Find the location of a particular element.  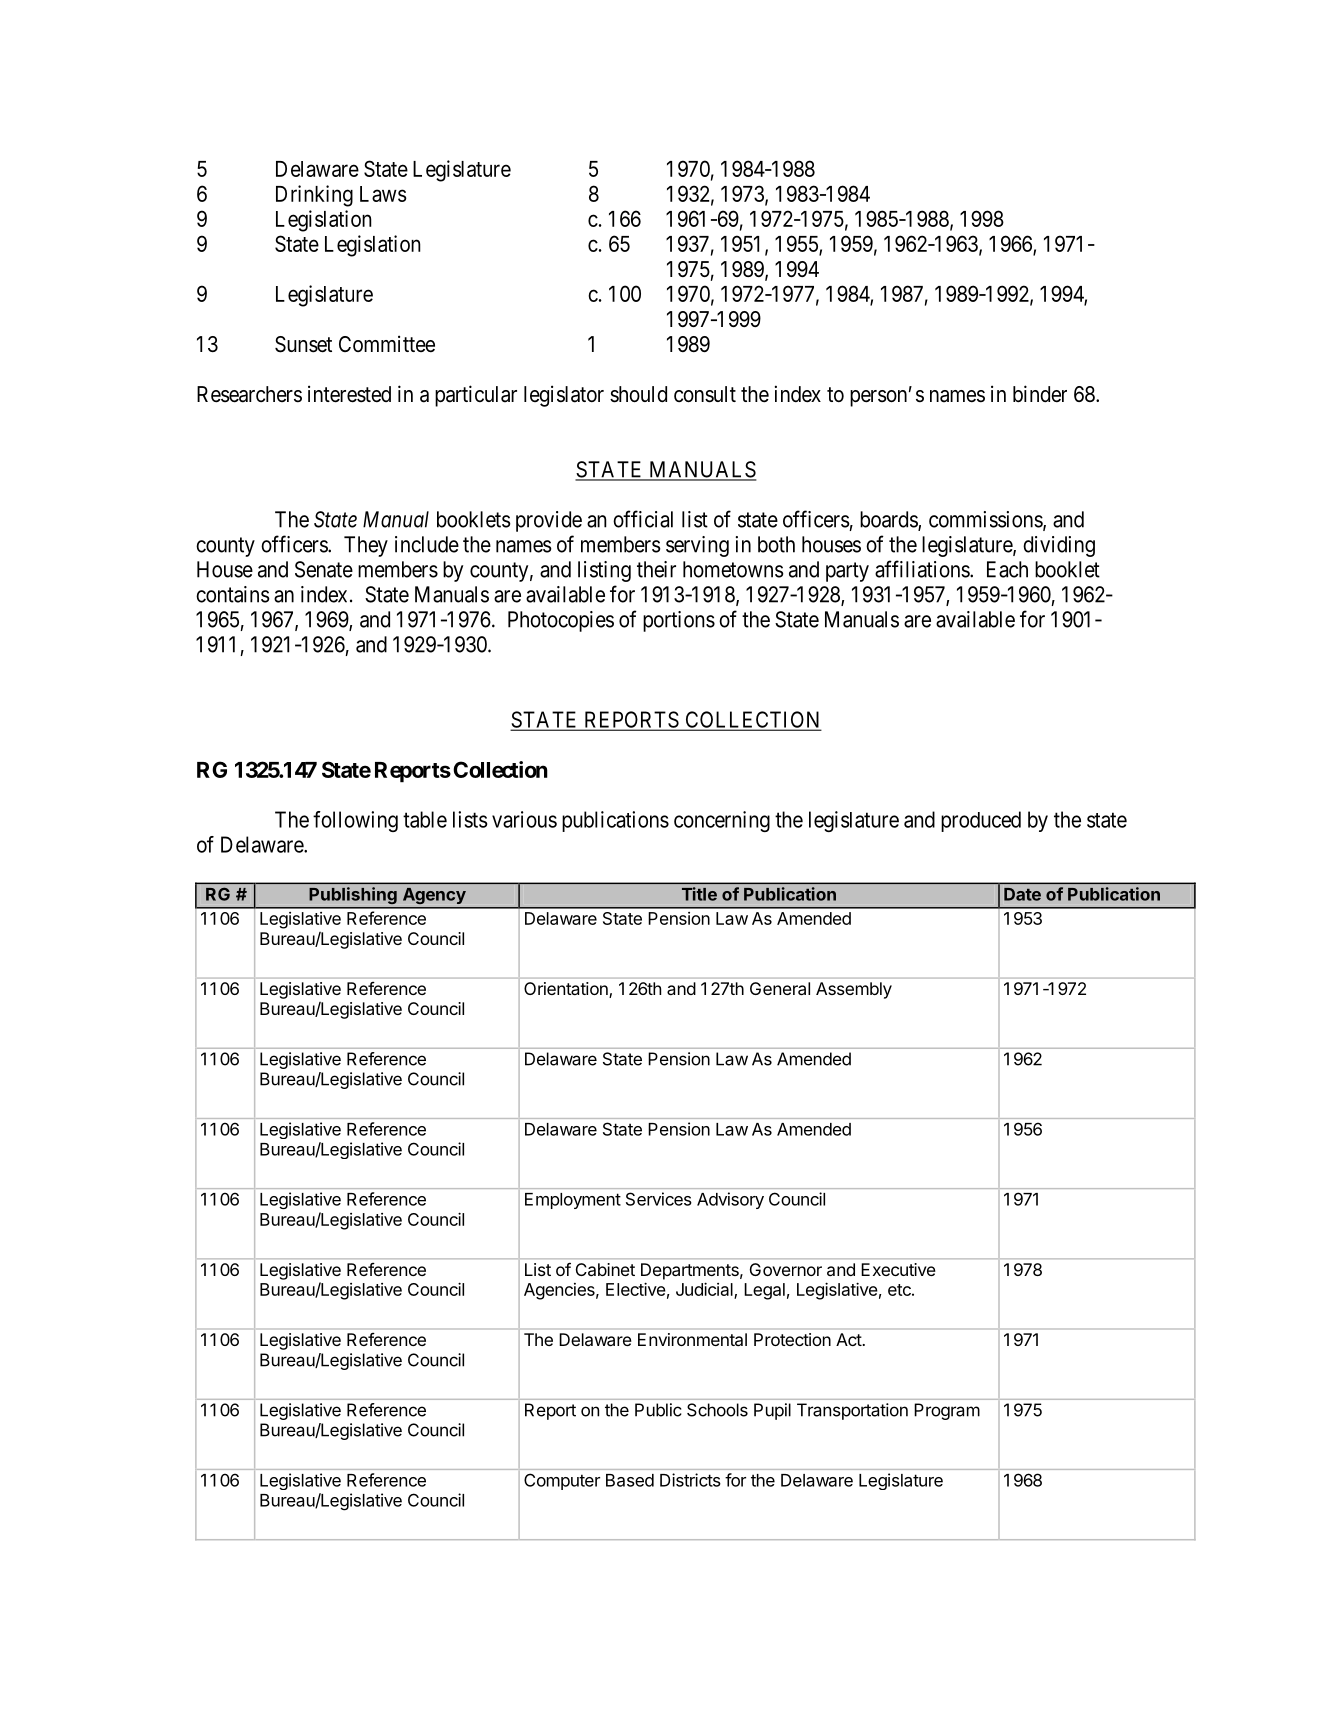

affiliations is located at coordinates (923, 569).
